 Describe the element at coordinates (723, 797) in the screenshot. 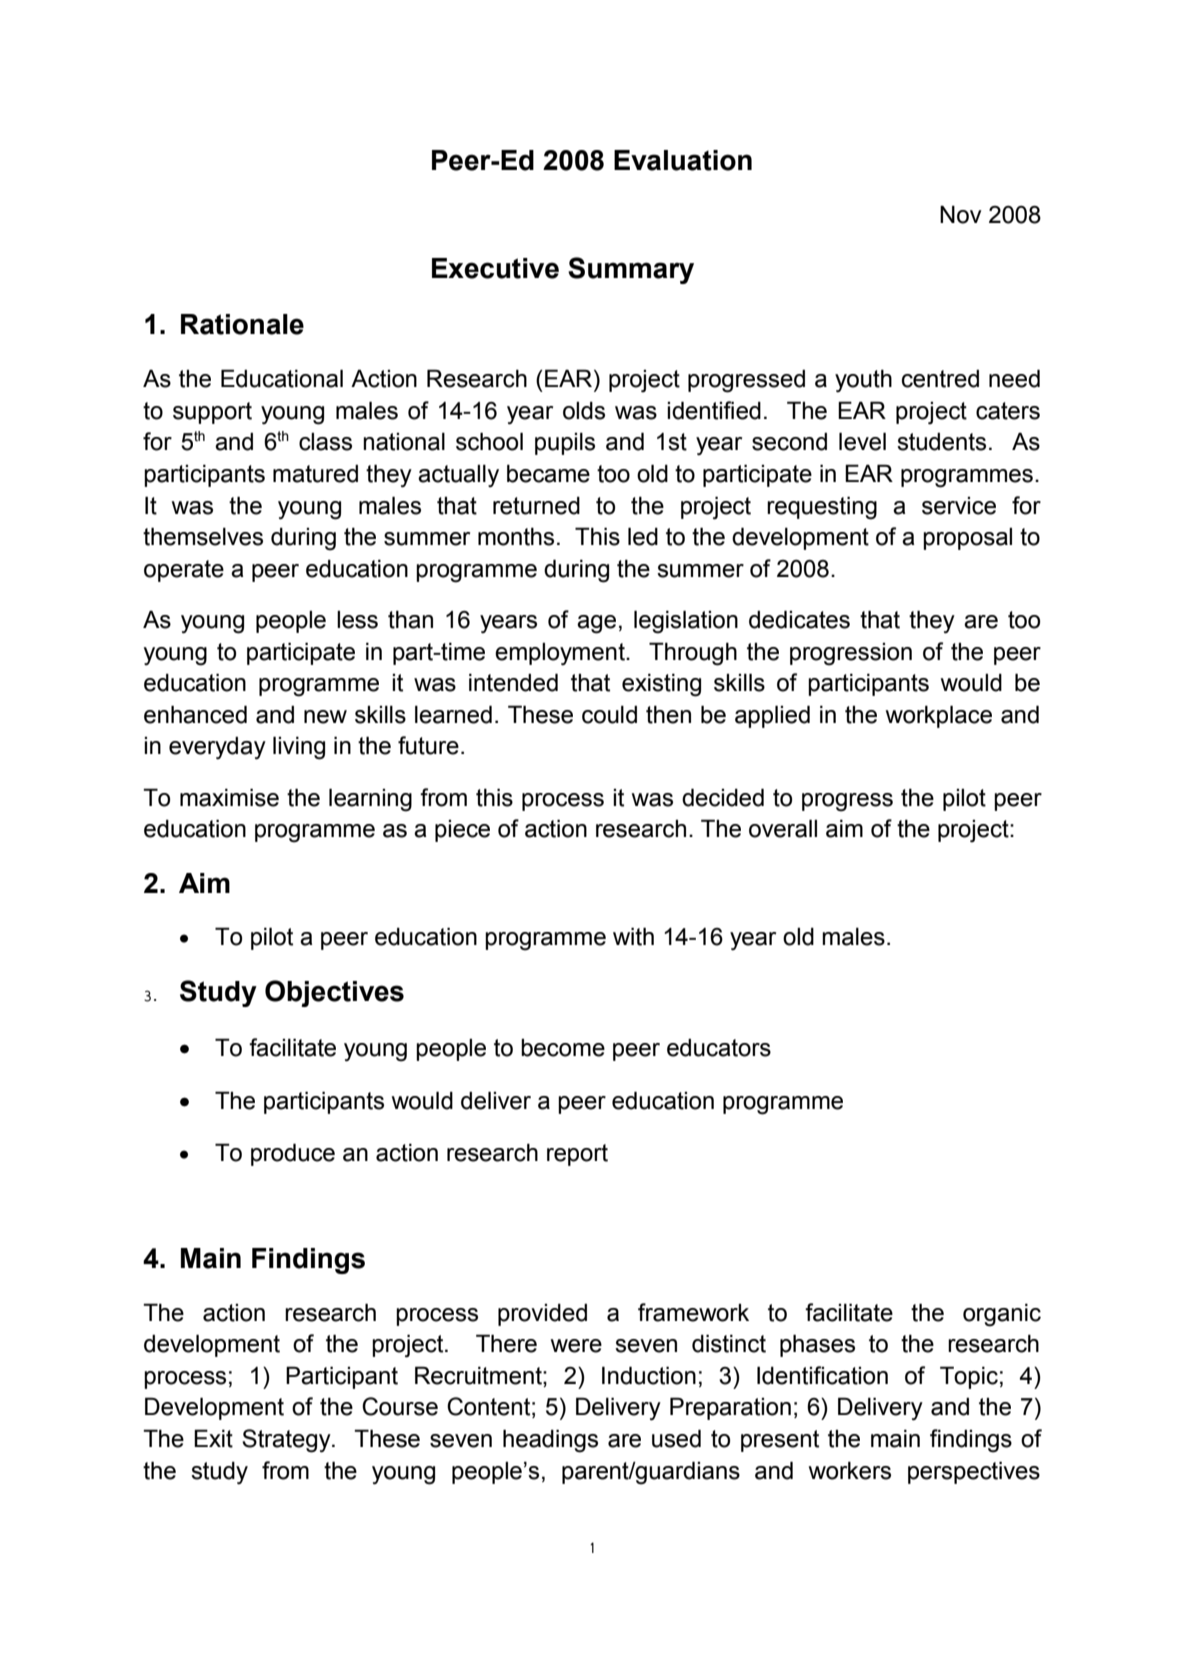

I see `decided` at that location.
